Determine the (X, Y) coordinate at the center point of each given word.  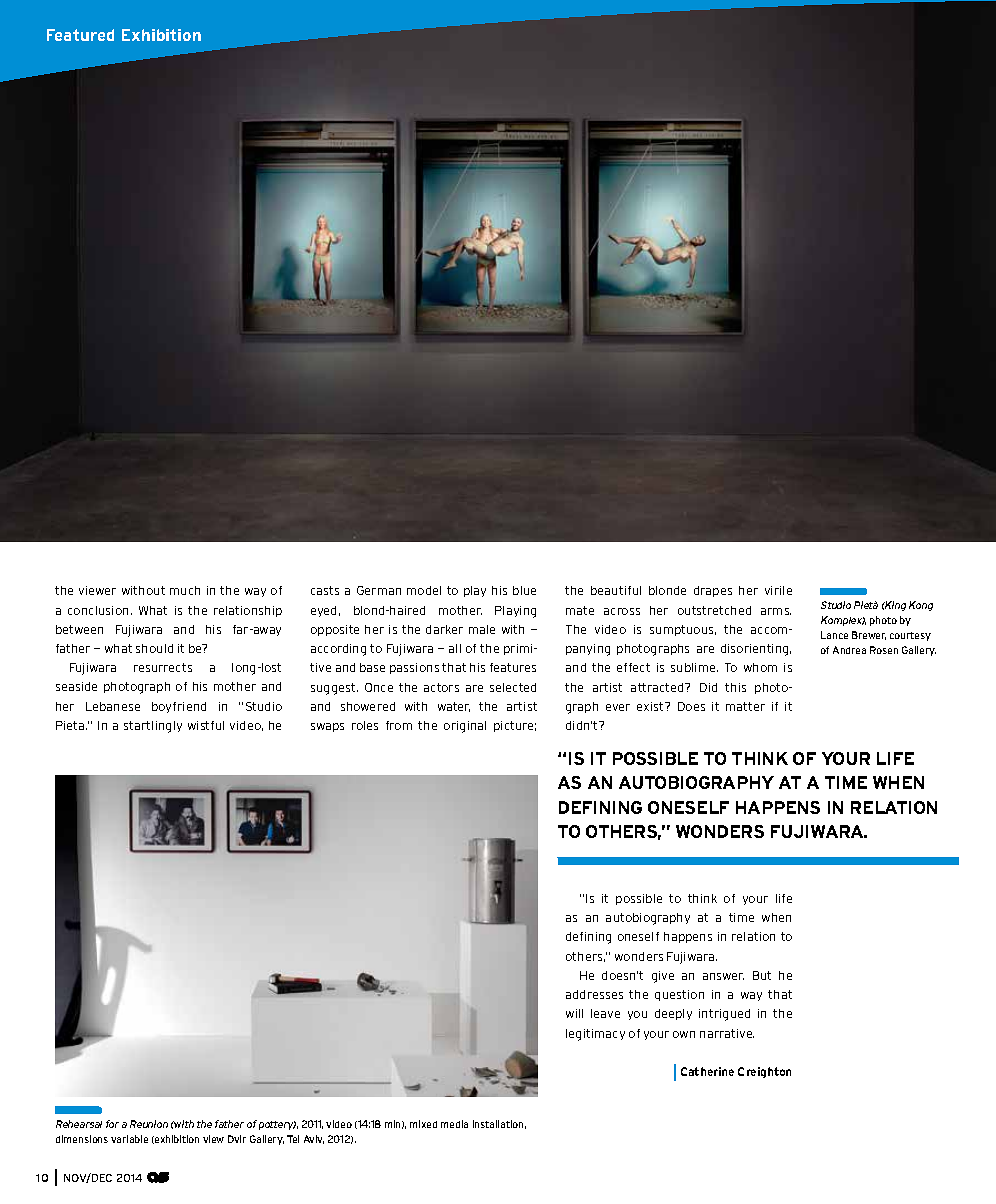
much (185, 590)
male (482, 629)
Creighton (764, 1072)
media (454, 1124)
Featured (80, 35)
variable (129, 1139)
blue (524, 590)
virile (778, 590)
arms (776, 611)
